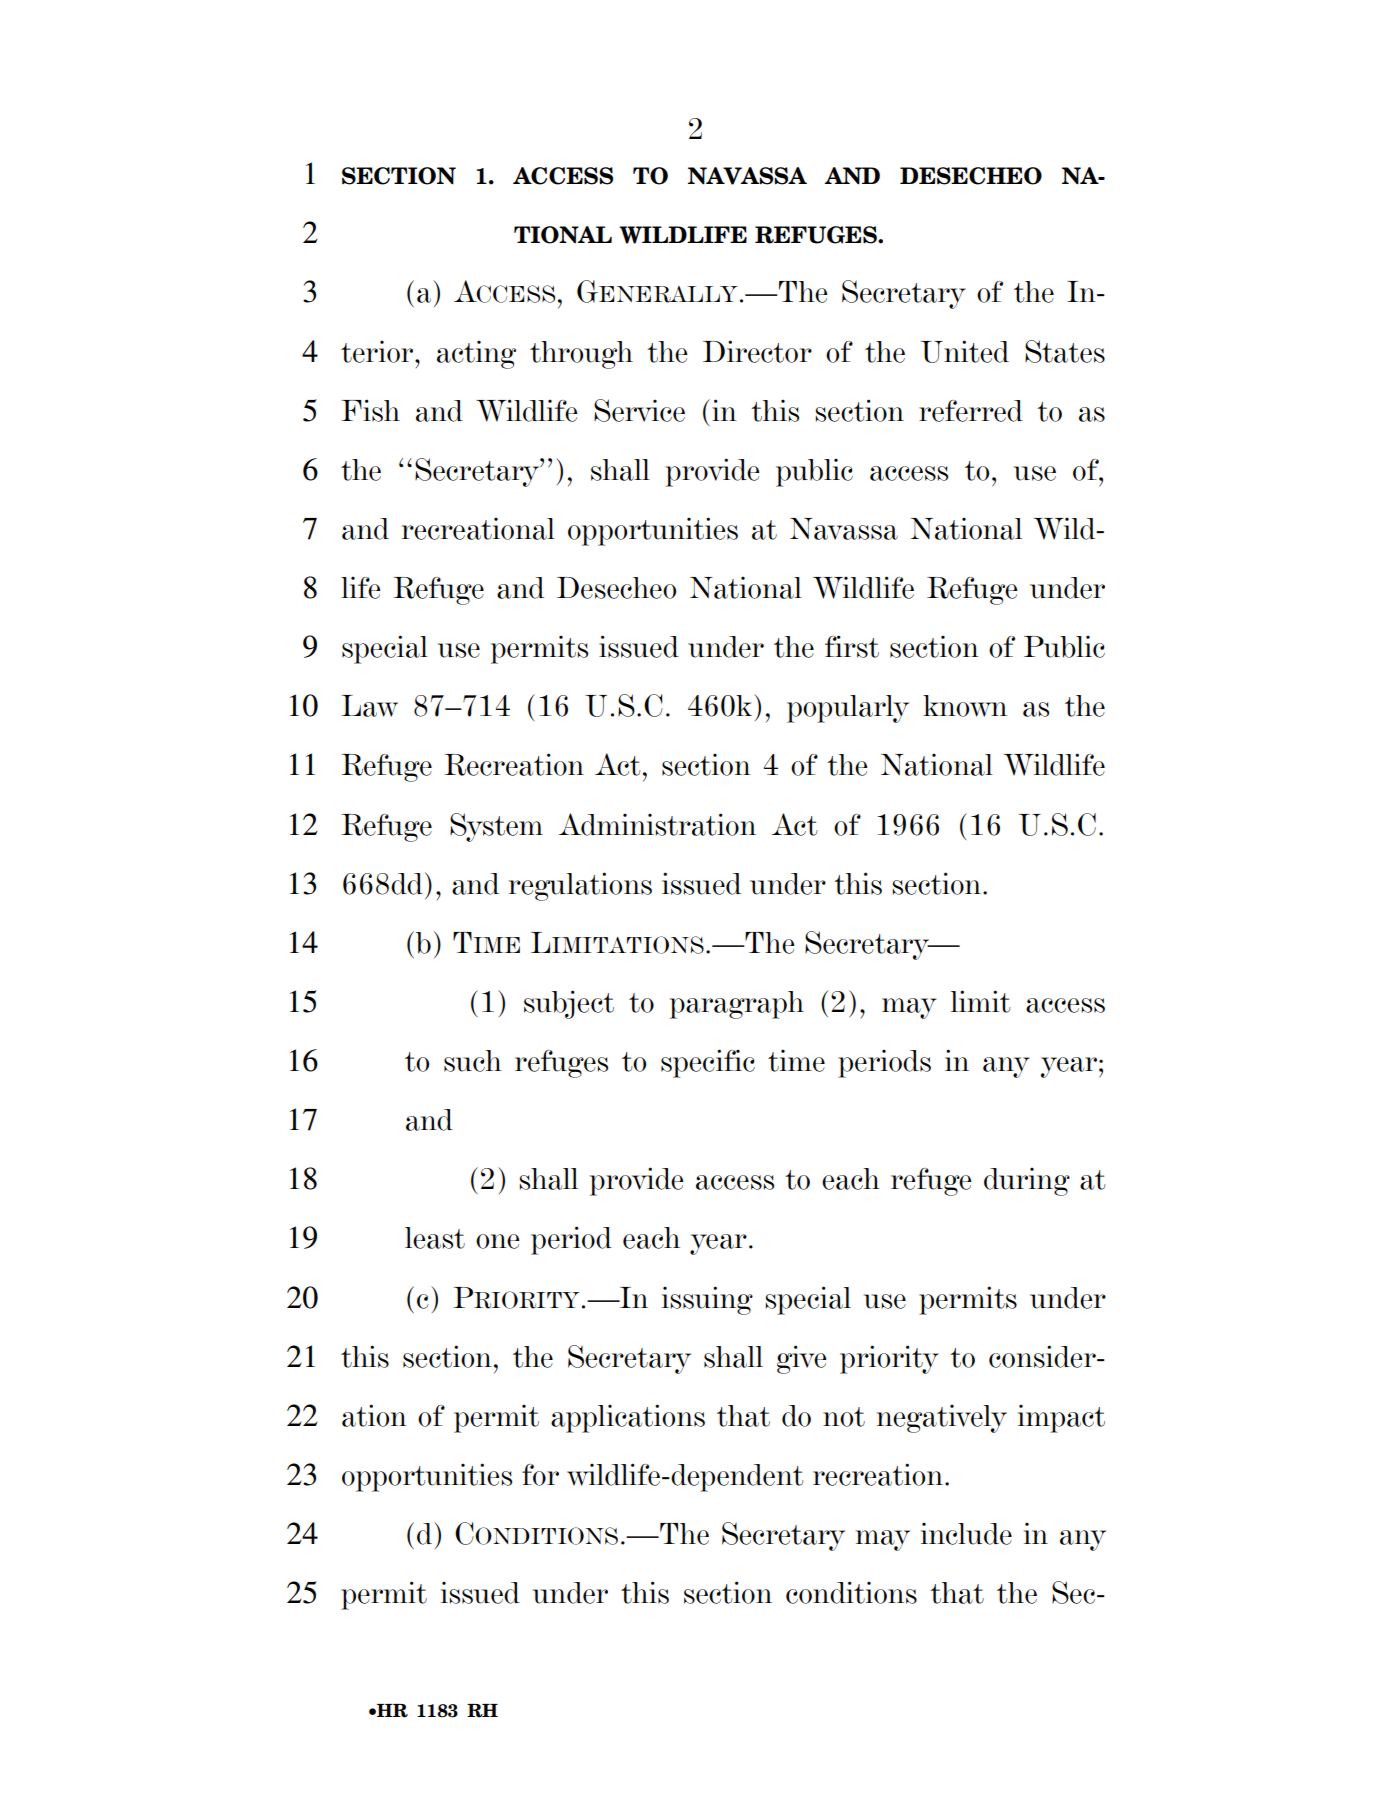  I want to click on for, so click(540, 1475).
